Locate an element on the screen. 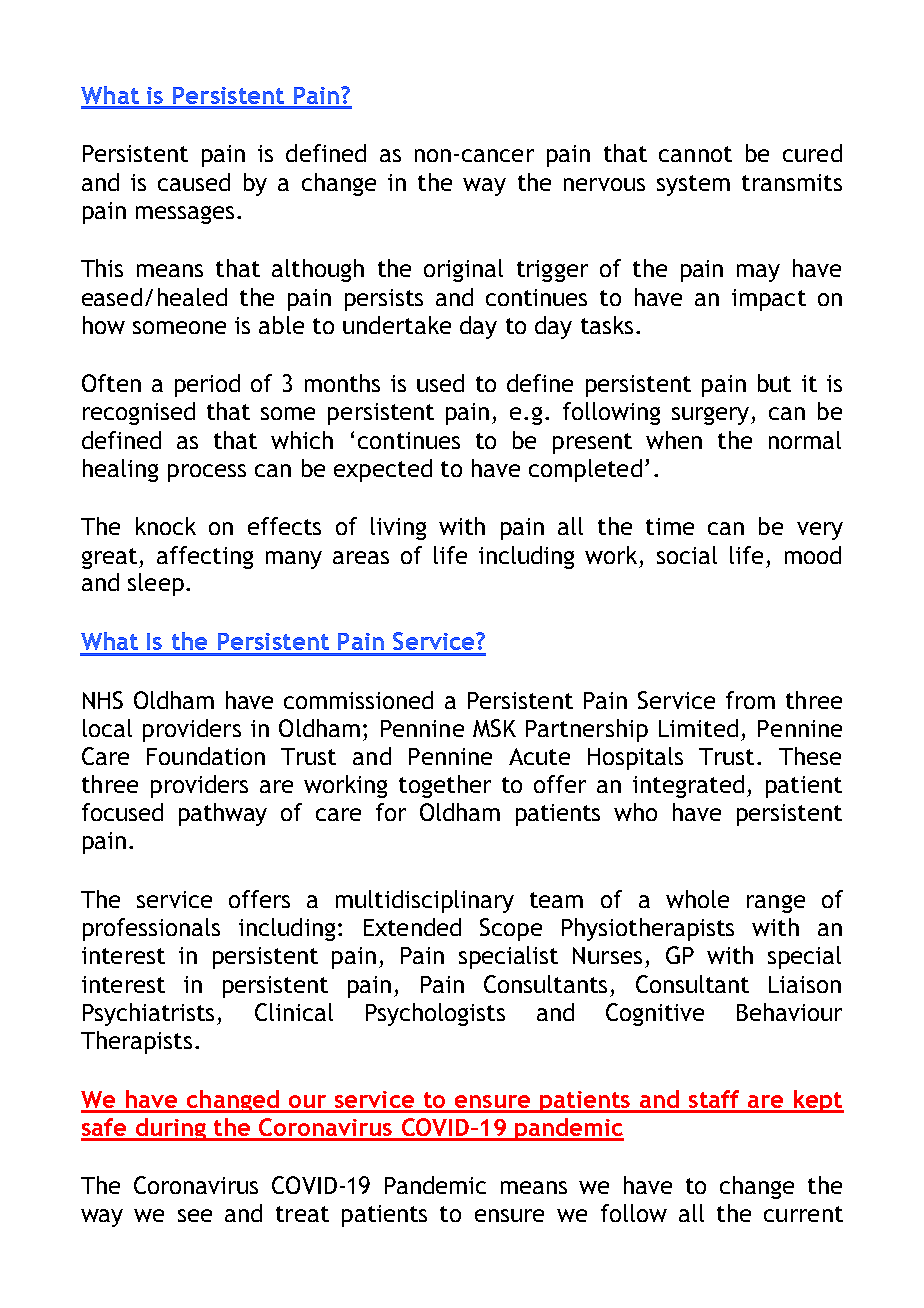 The height and width of the screenshot is (1308, 924). but is located at coordinates (774, 383).
